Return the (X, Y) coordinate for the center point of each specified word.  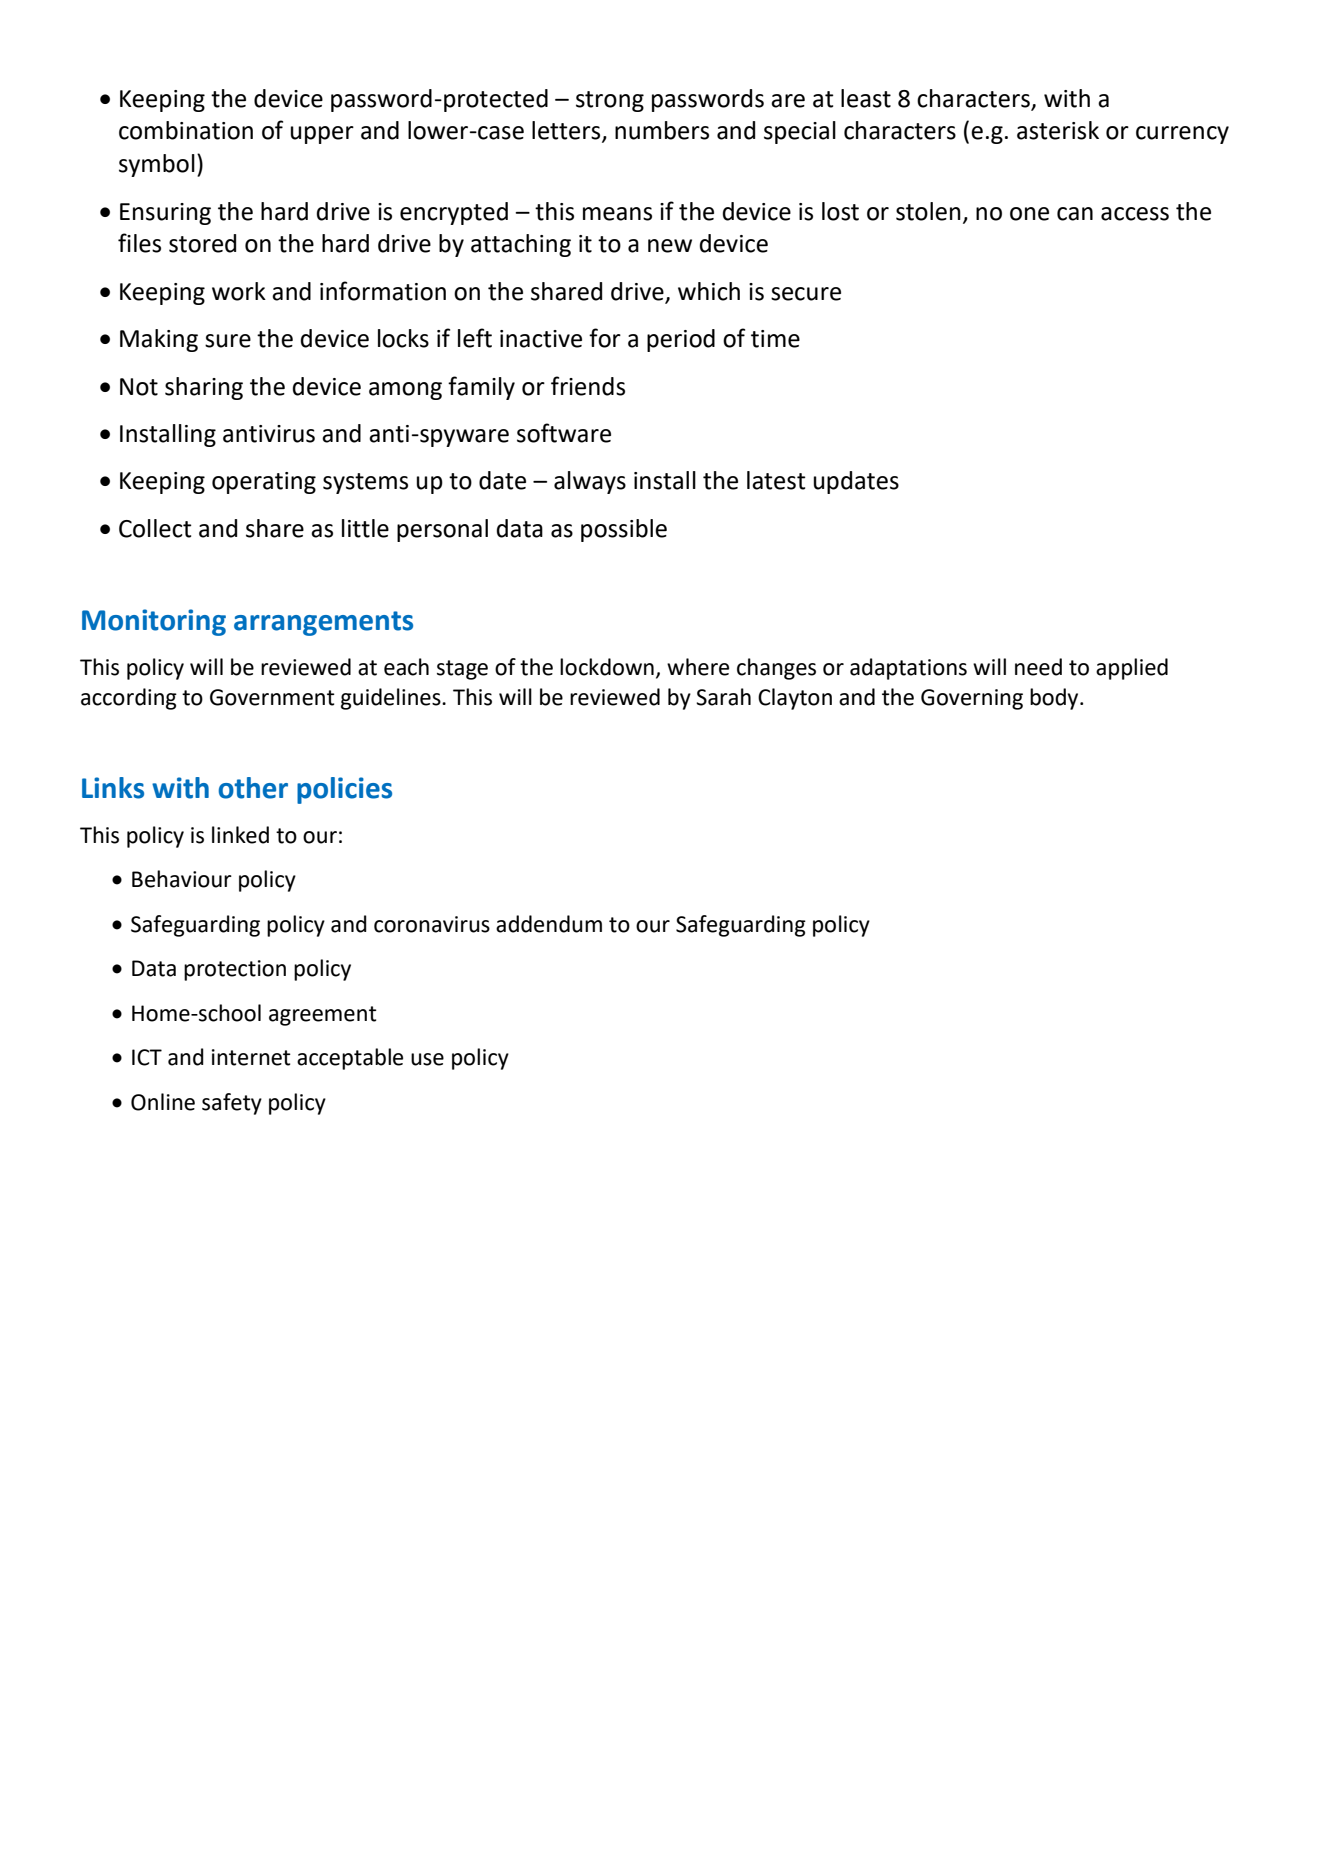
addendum (549, 924)
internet (251, 1057)
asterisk (1058, 130)
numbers (662, 130)
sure (228, 341)
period (681, 340)
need (1038, 667)
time (775, 339)
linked (240, 835)
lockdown (607, 667)
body (1055, 699)
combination (186, 130)
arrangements (323, 623)
